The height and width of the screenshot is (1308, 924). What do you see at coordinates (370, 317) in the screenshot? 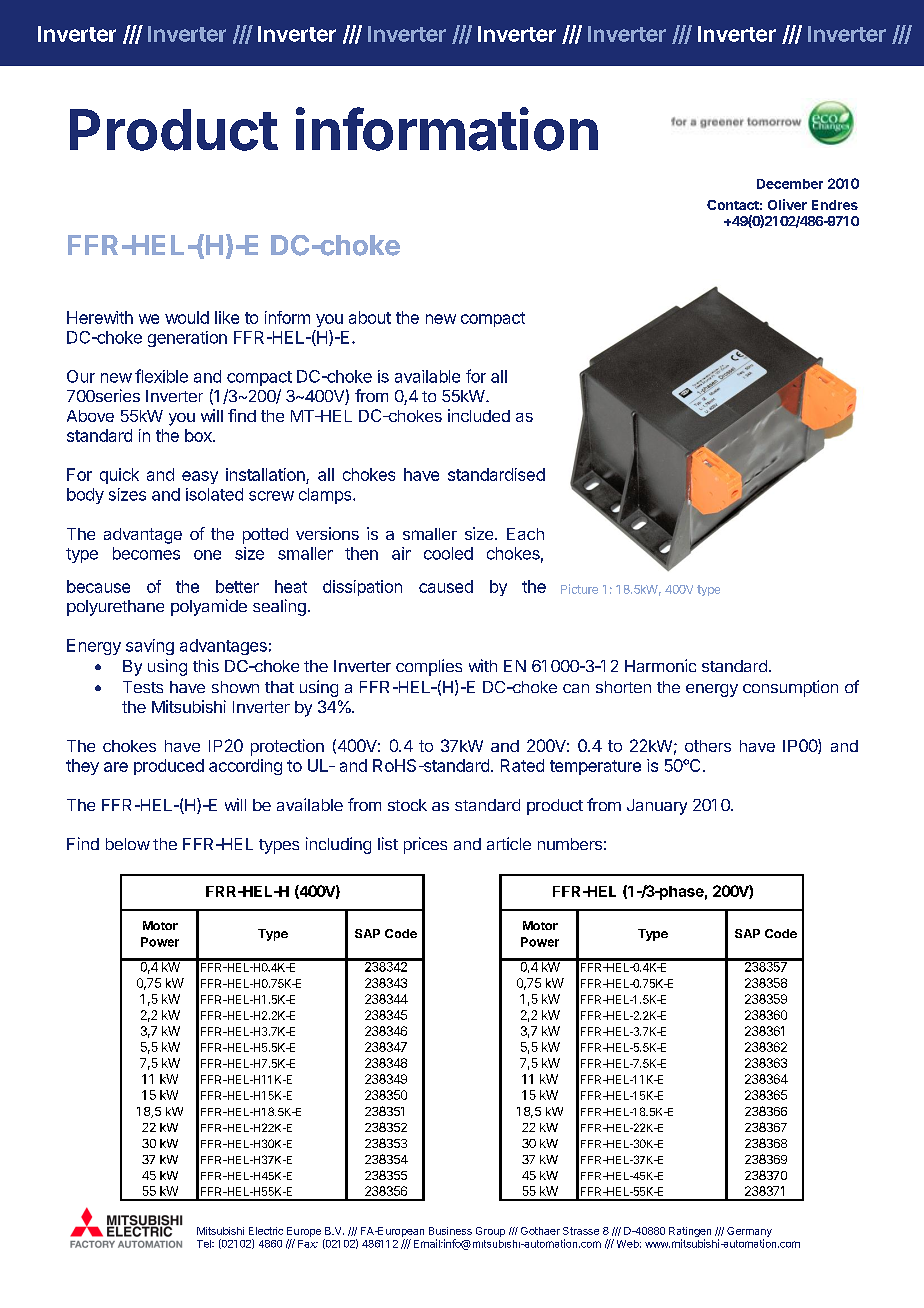
I see `about` at bounding box center [370, 317].
